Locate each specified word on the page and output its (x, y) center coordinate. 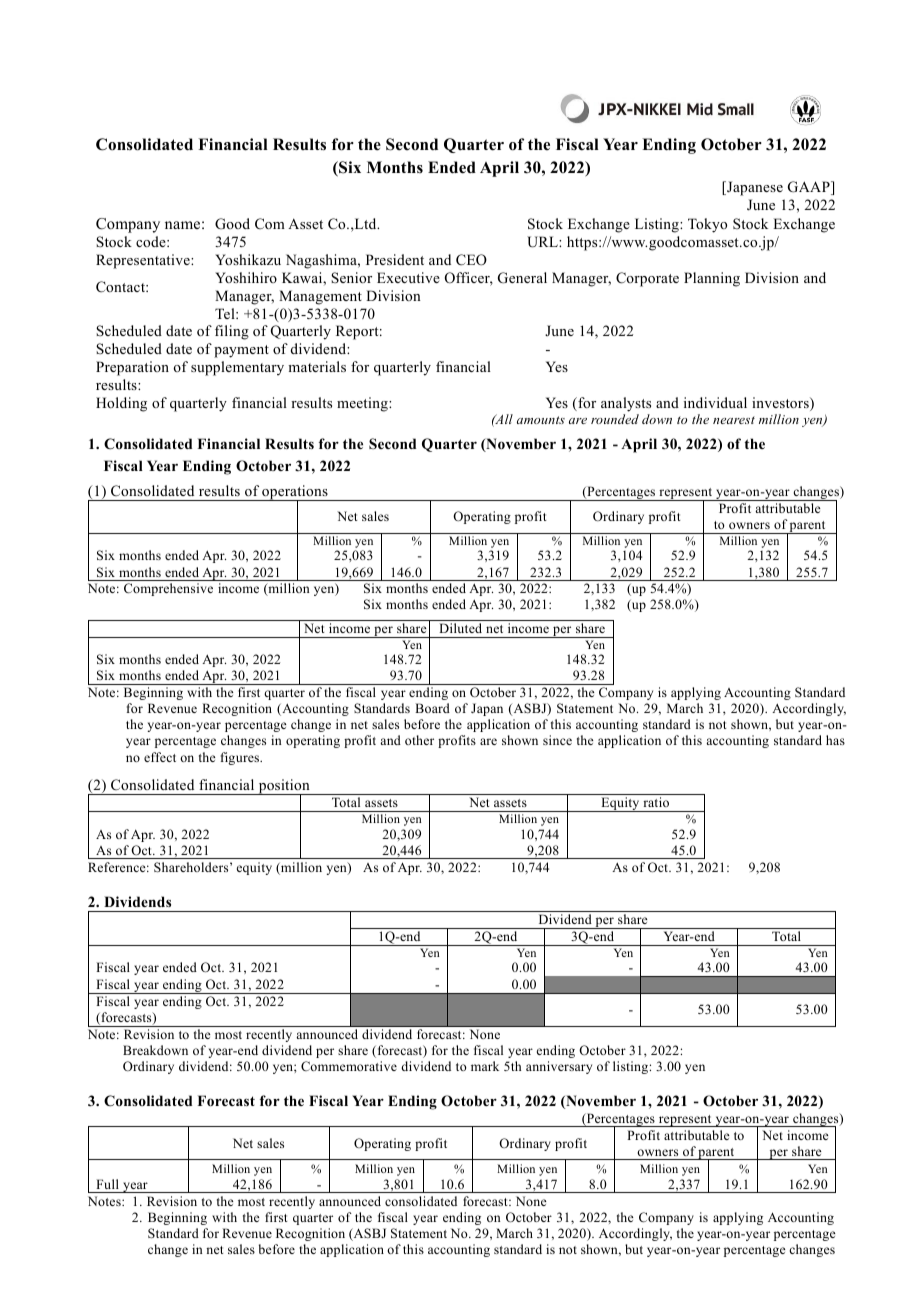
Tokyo (707, 225)
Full (107, 1184)
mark (485, 1066)
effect (160, 757)
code (152, 241)
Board (432, 708)
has (835, 740)
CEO (471, 260)
